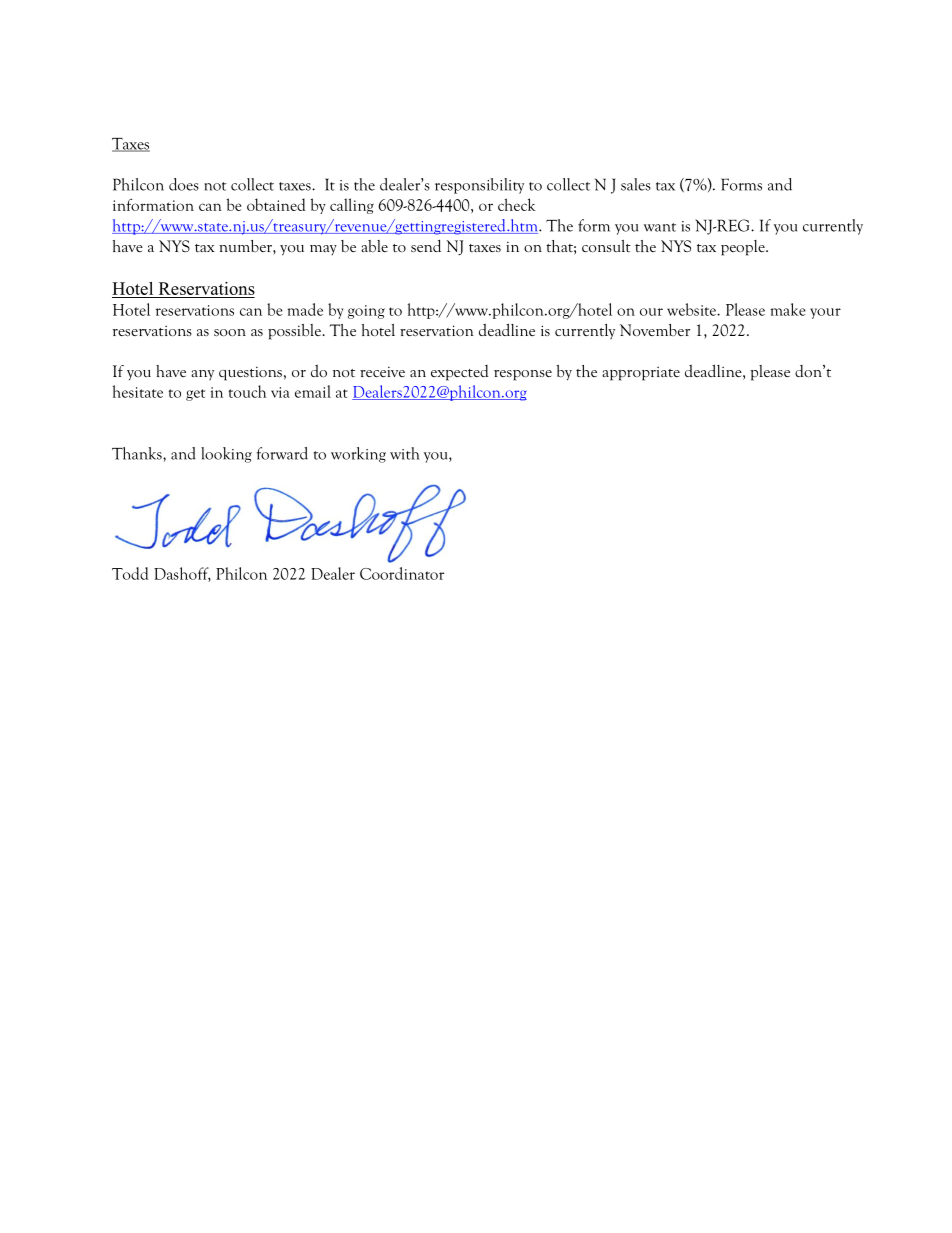  Describe the element at coordinates (641, 373) in the document. I see `appropriate` at that location.
